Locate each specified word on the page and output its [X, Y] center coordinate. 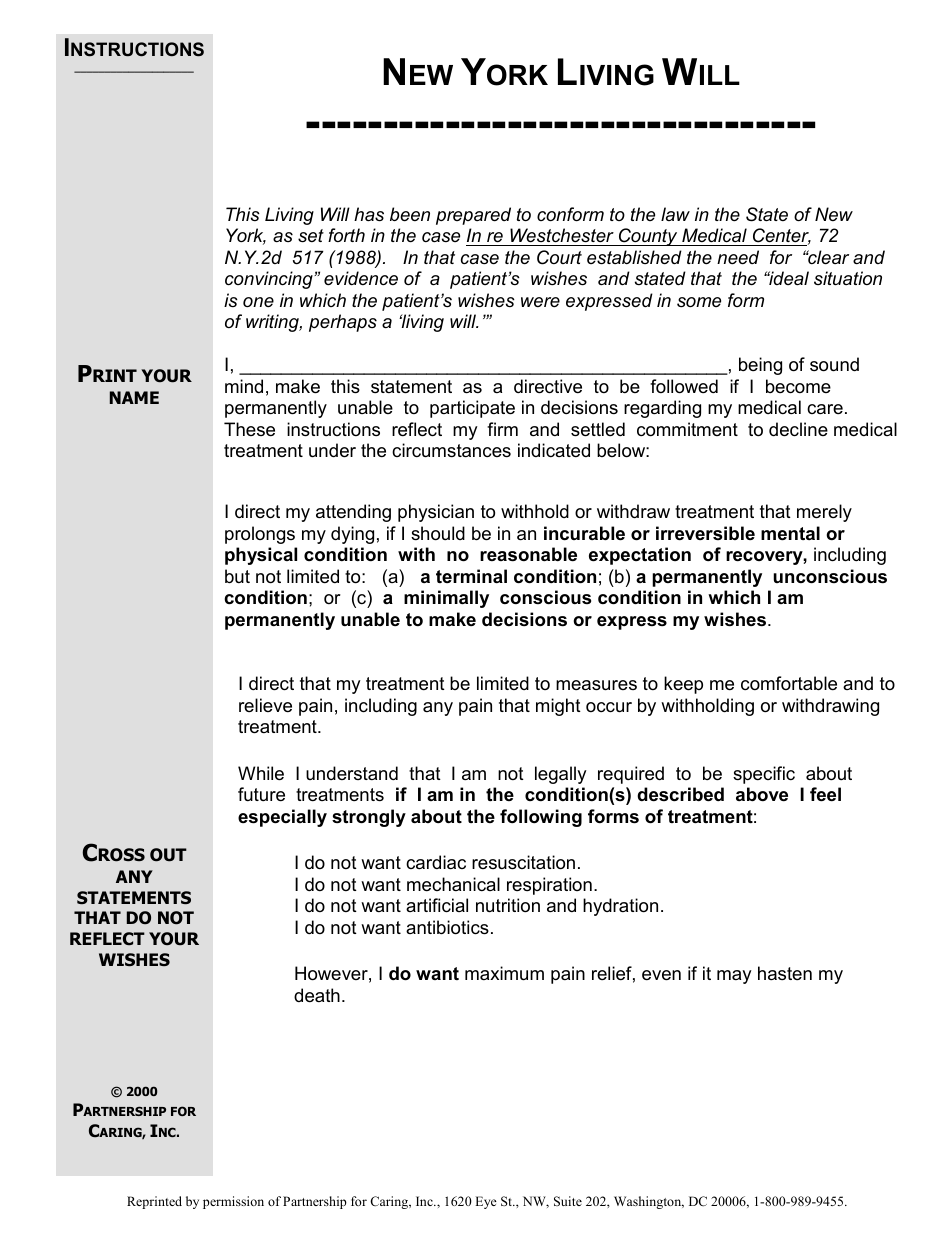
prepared [473, 216]
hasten [785, 973]
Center [781, 237]
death [317, 995]
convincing [270, 280]
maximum [504, 973]
